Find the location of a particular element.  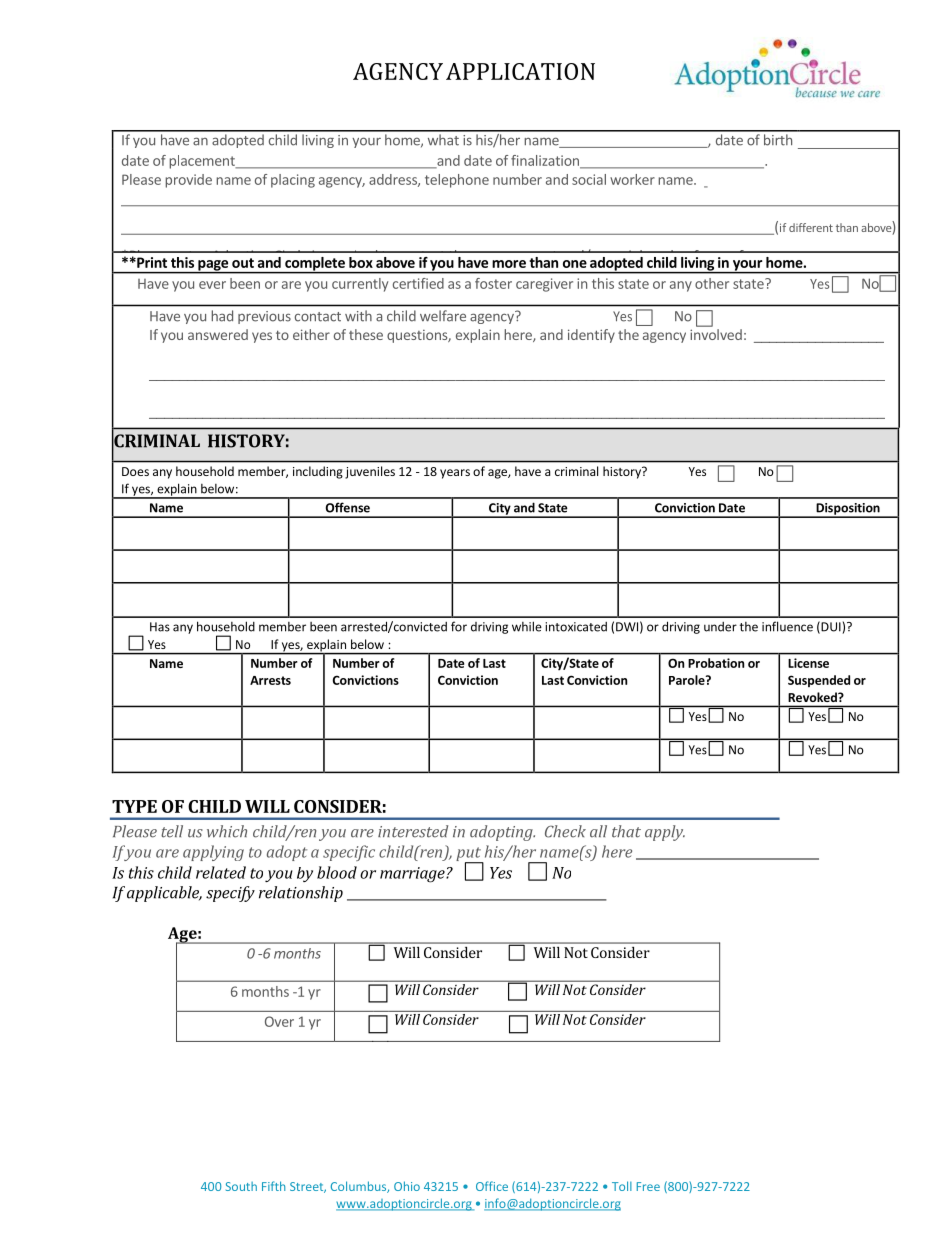

telephone is located at coordinates (457, 181).
